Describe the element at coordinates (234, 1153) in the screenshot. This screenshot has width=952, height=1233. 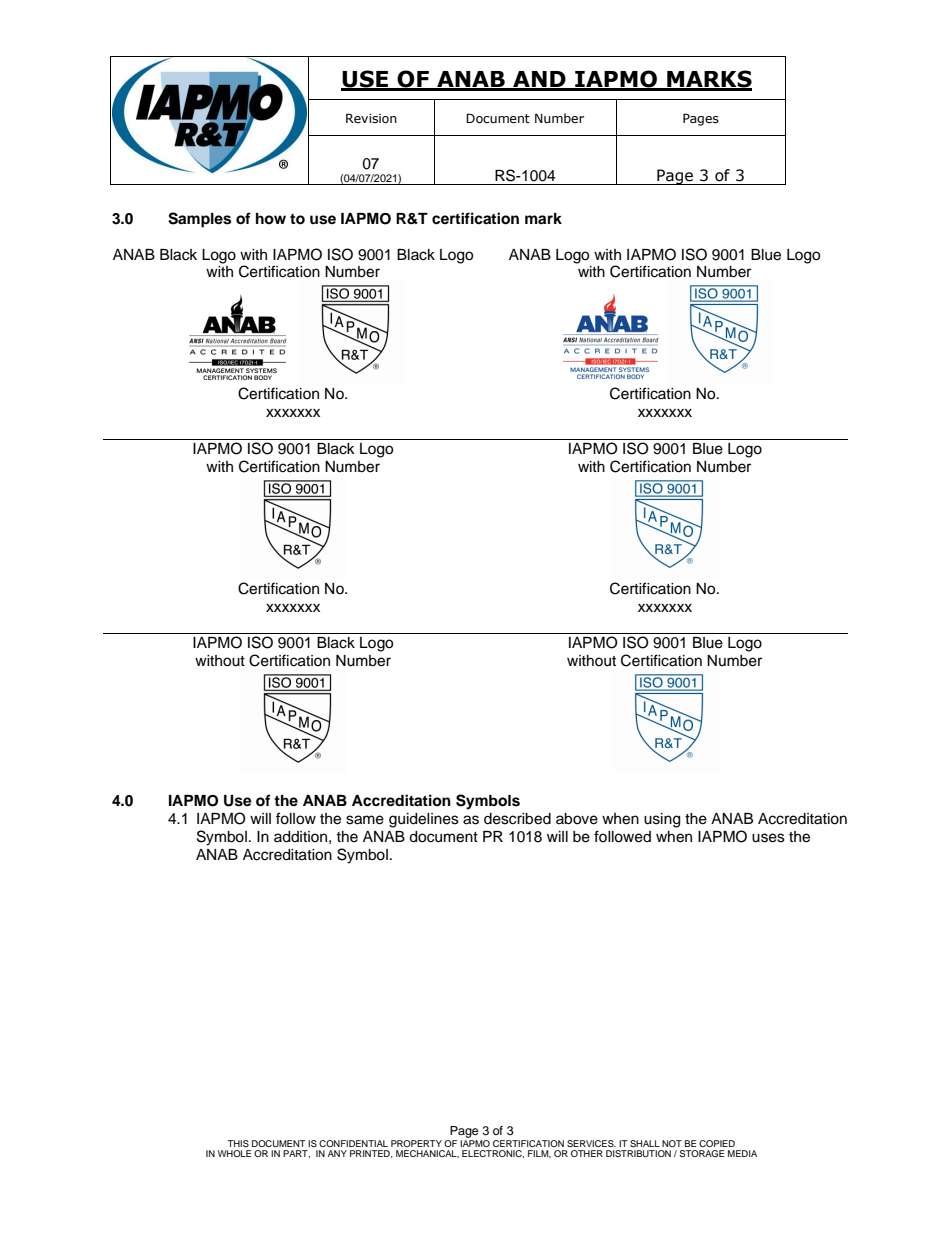
I see `WHOLE` at that location.
